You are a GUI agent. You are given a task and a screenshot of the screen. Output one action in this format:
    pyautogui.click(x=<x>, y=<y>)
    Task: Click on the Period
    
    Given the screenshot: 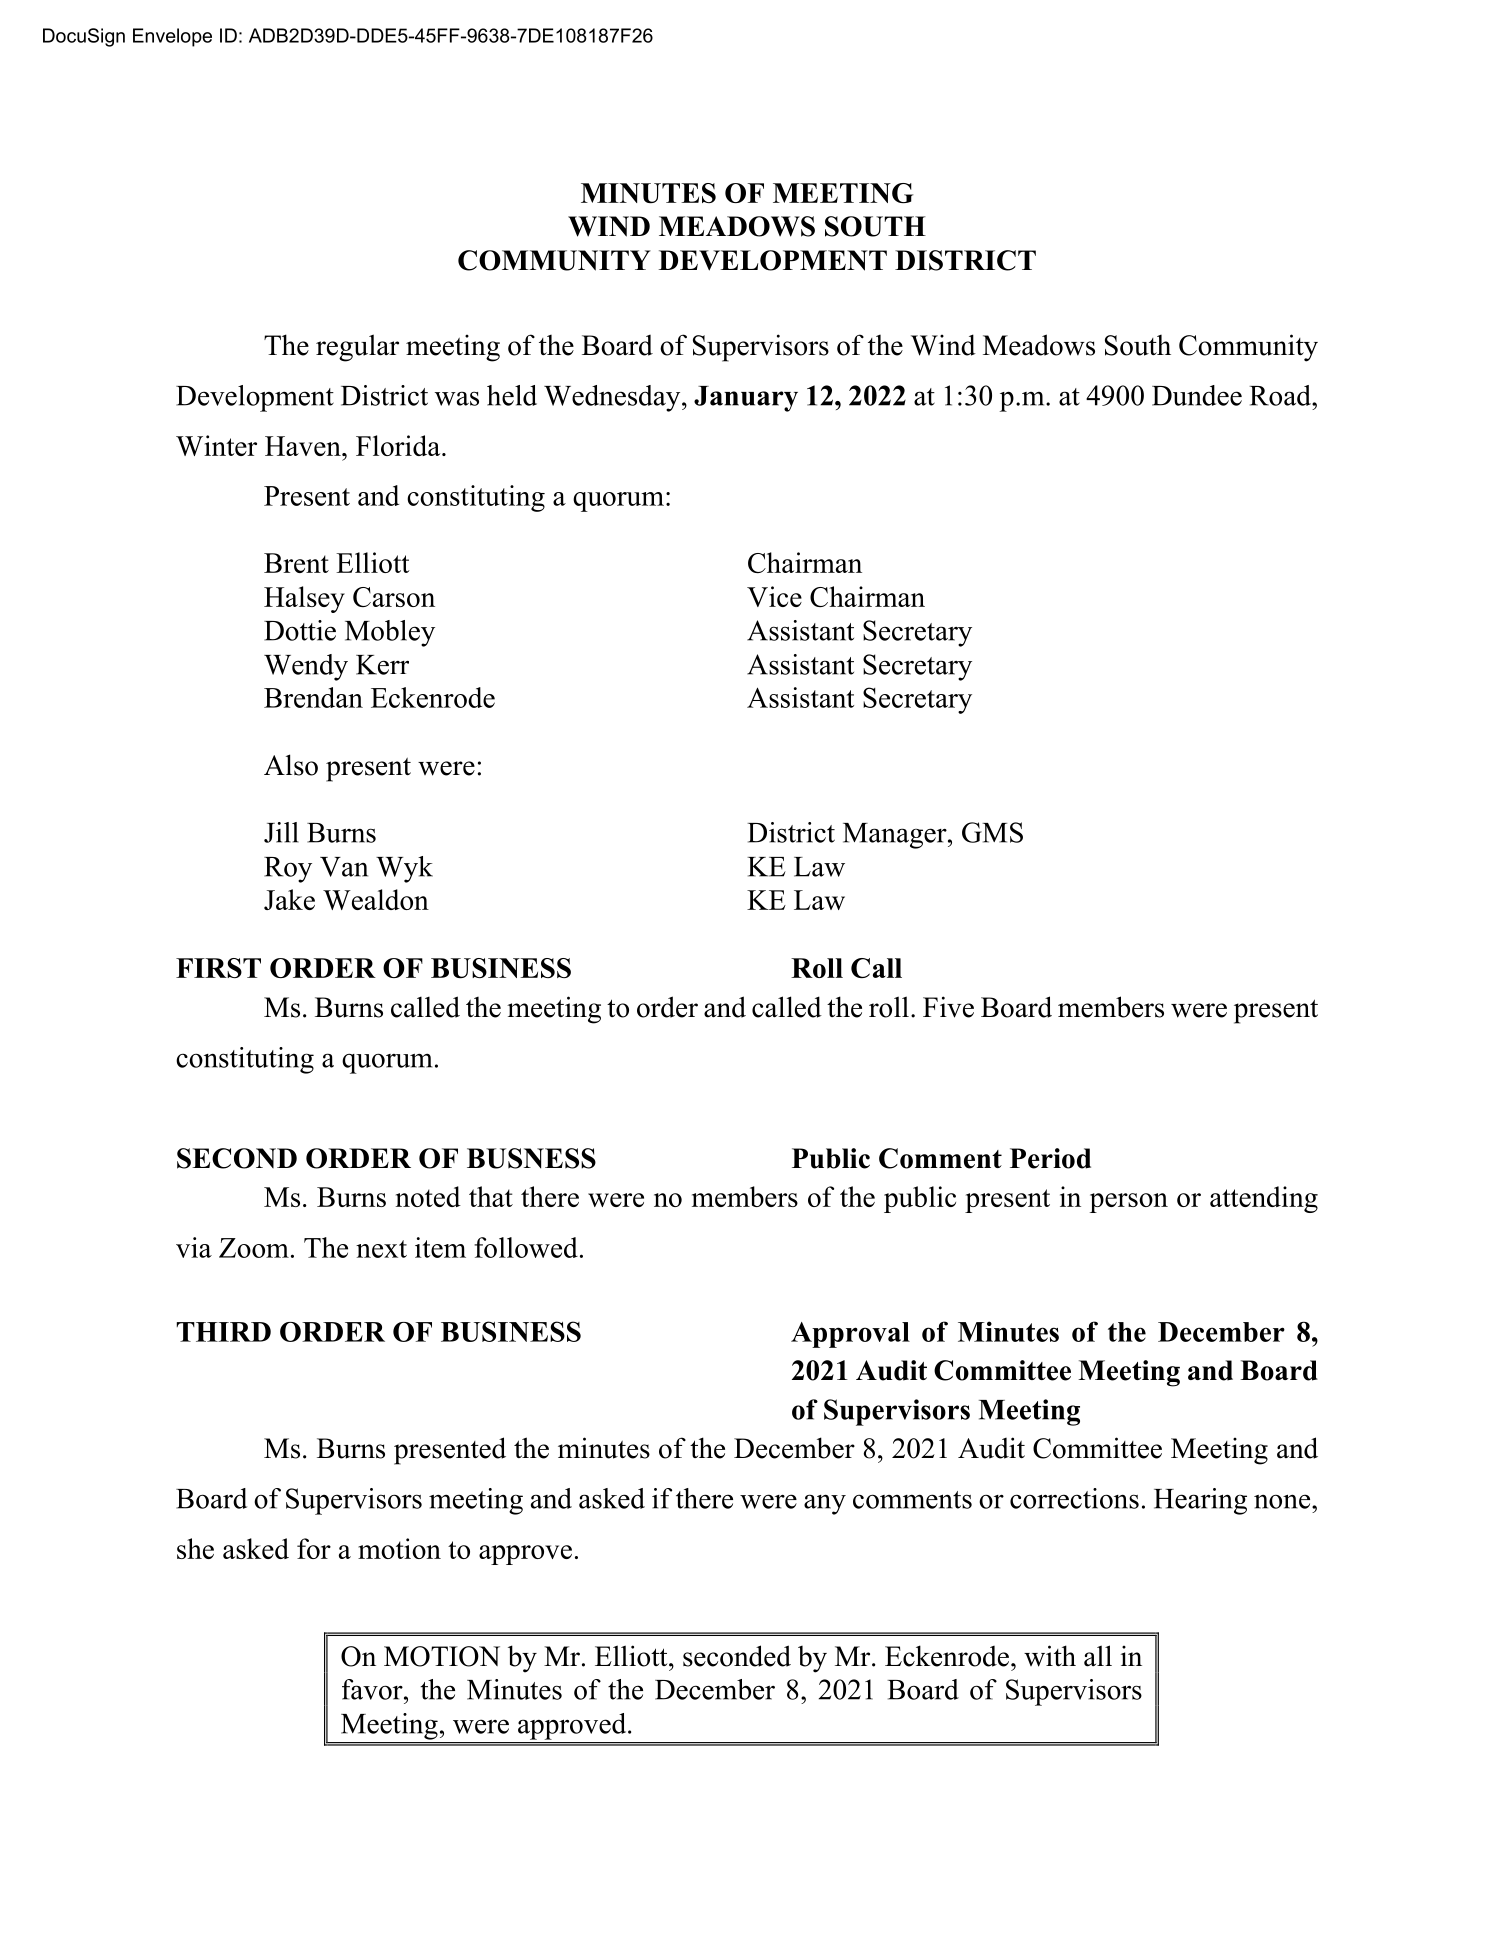 What is the action you would take?
    pyautogui.click(x=1050, y=1158)
